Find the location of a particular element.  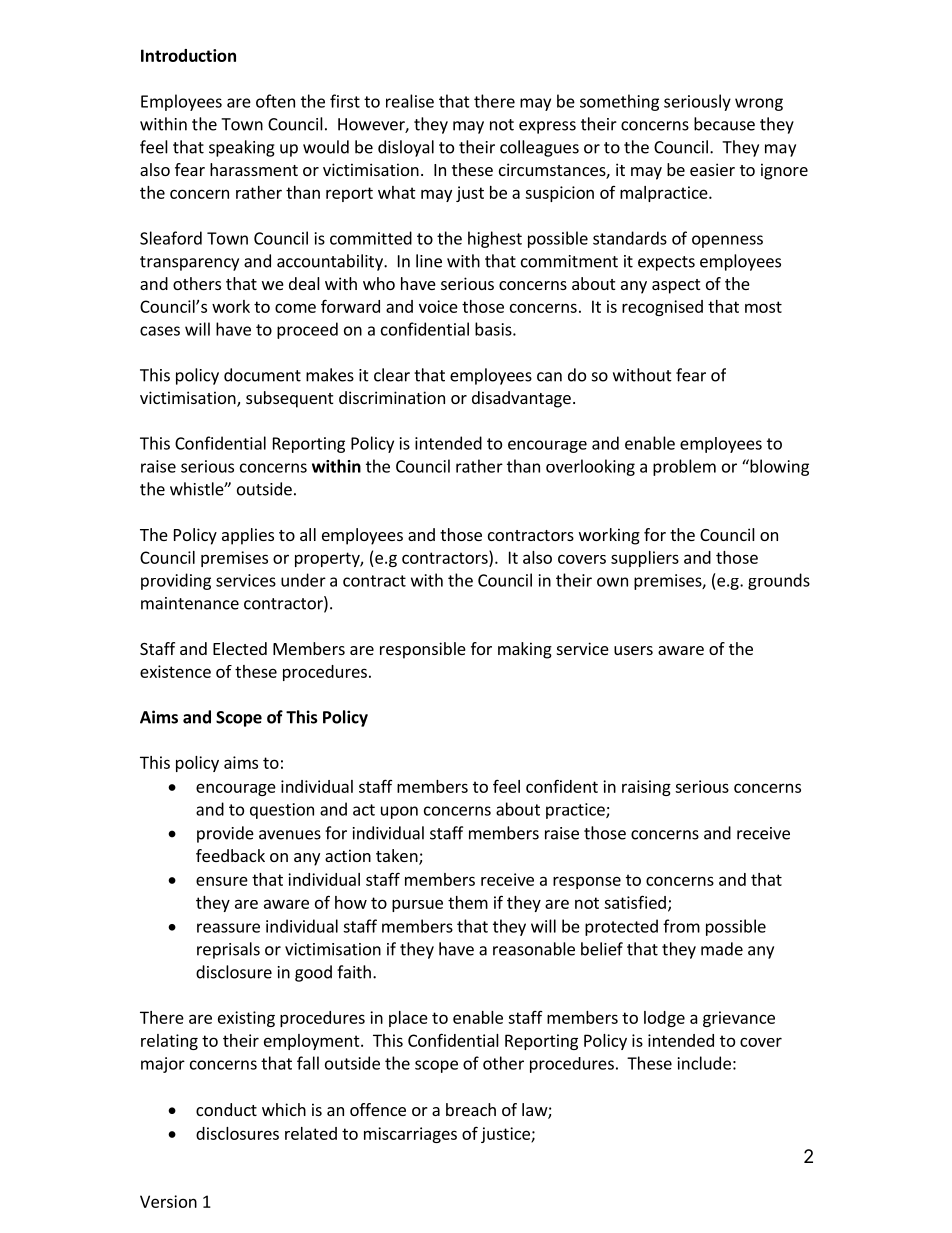

often is located at coordinates (275, 101).
